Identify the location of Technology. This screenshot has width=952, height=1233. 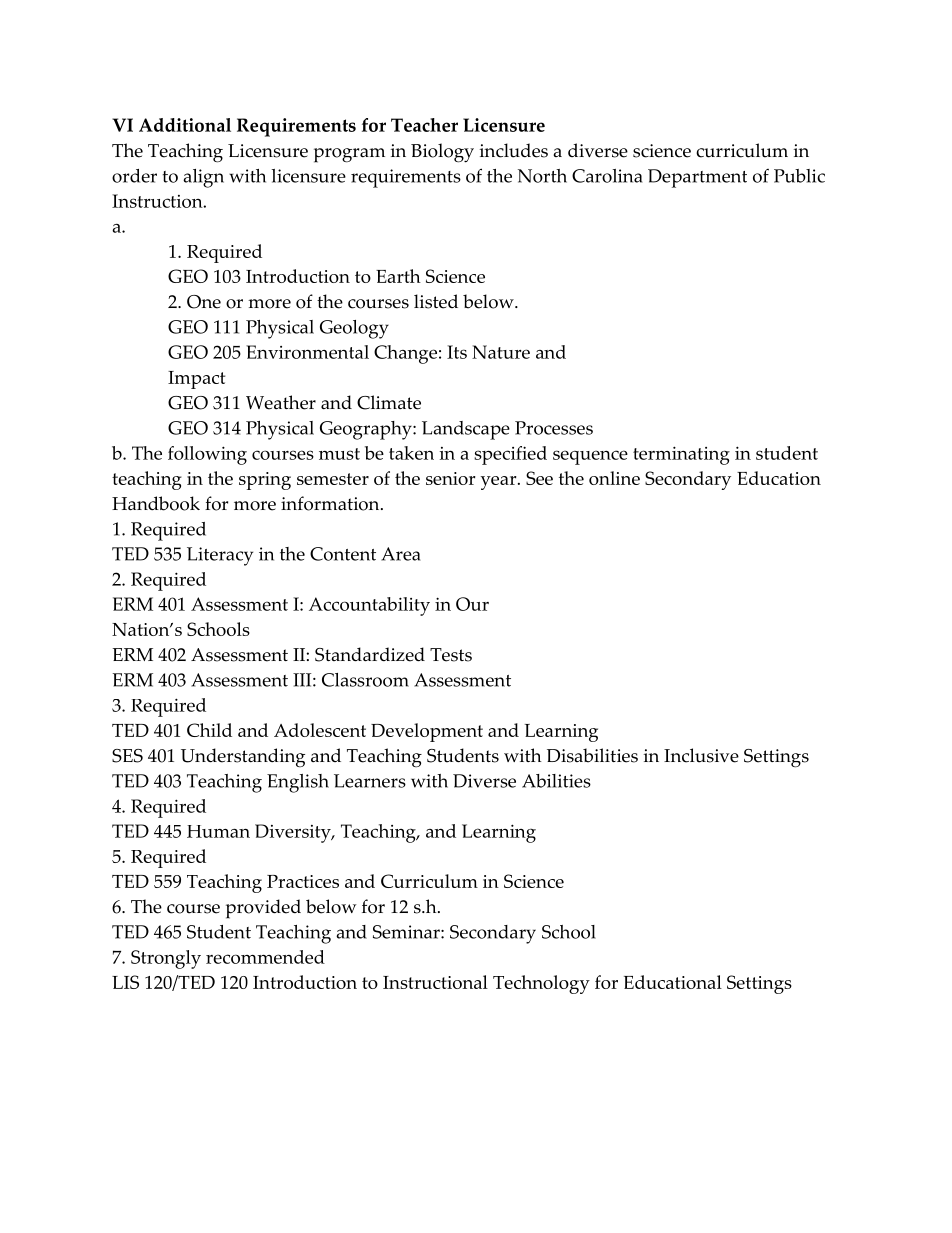
(541, 984).
